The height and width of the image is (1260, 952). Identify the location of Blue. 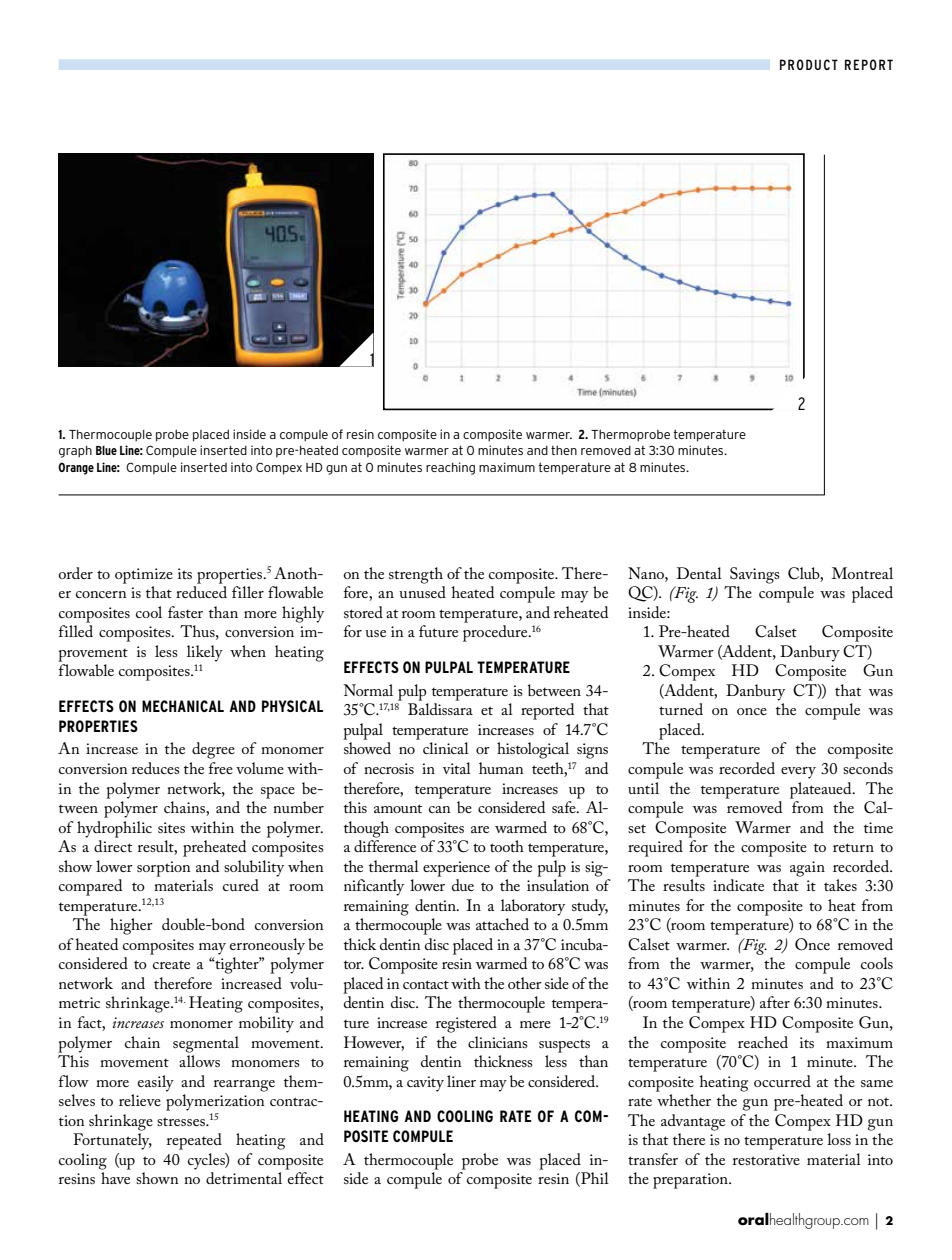
(106, 450).
